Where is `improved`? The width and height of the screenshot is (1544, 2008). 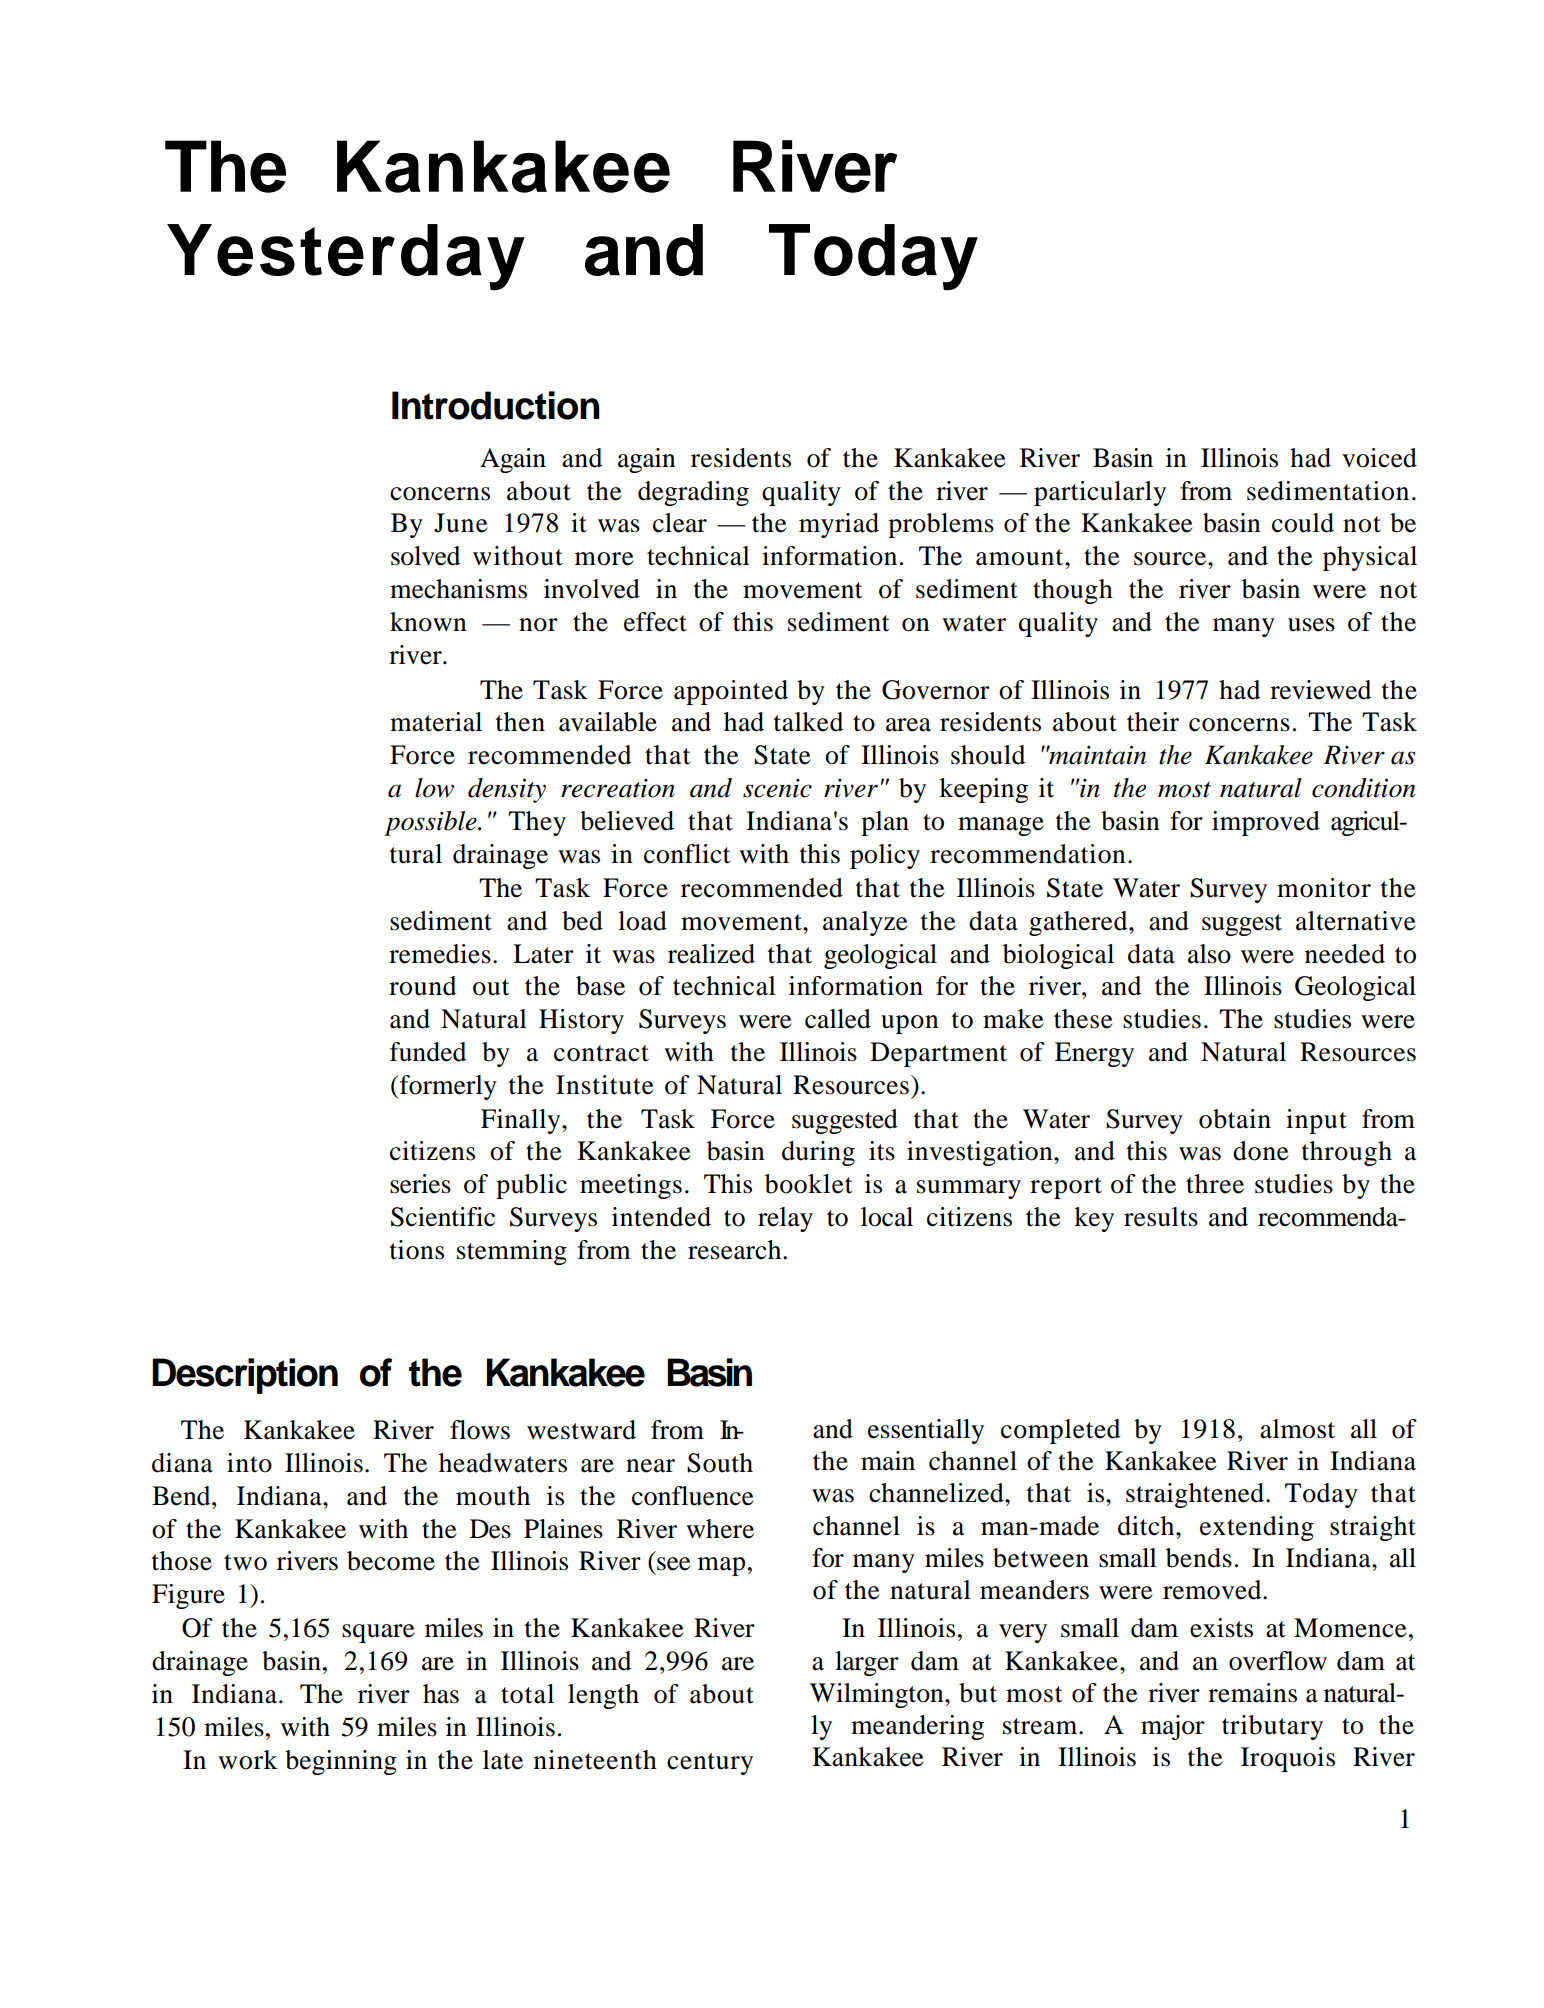 improved is located at coordinates (1266, 823).
